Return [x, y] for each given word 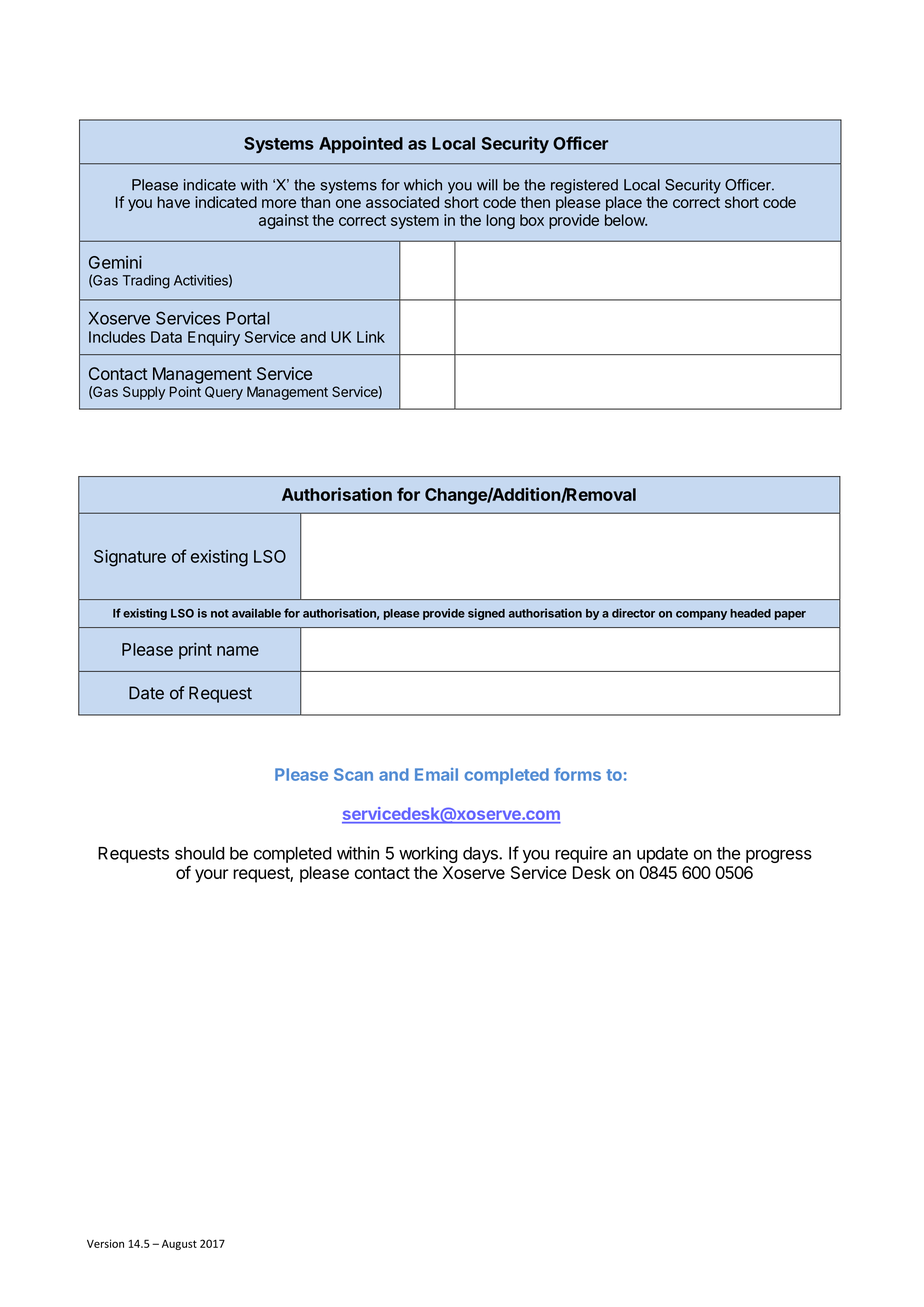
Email [436, 774]
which [423, 185]
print [195, 651]
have [173, 202]
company [701, 615]
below [625, 220]
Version [105, 1243]
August [179, 1245]
